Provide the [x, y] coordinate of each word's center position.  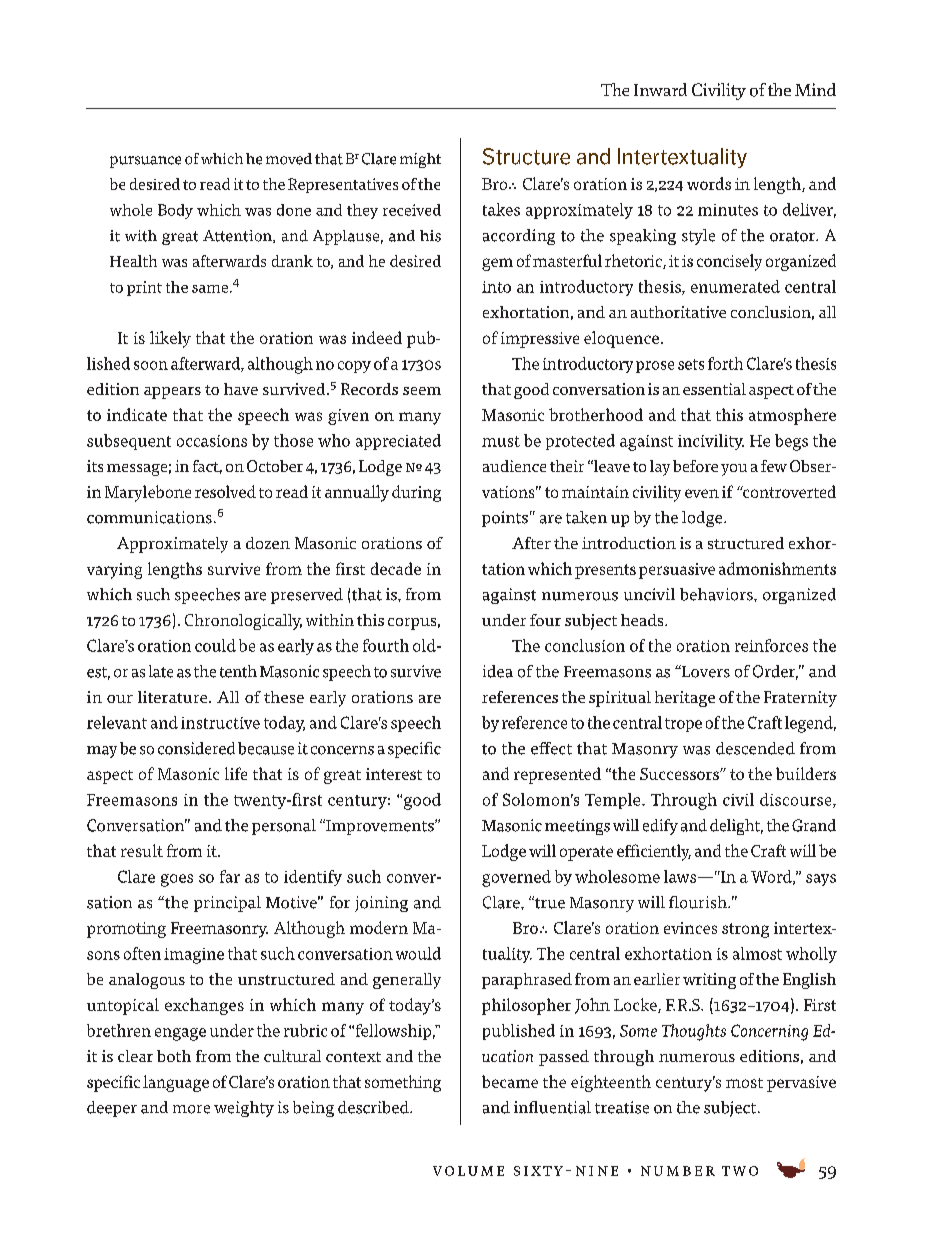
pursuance [145, 162]
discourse [797, 800]
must [501, 441]
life [236, 773]
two [740, 1171]
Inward [660, 89]
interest [394, 774]
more [191, 1109]
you [734, 470]
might [420, 160]
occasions [212, 441]
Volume [468, 1171]
